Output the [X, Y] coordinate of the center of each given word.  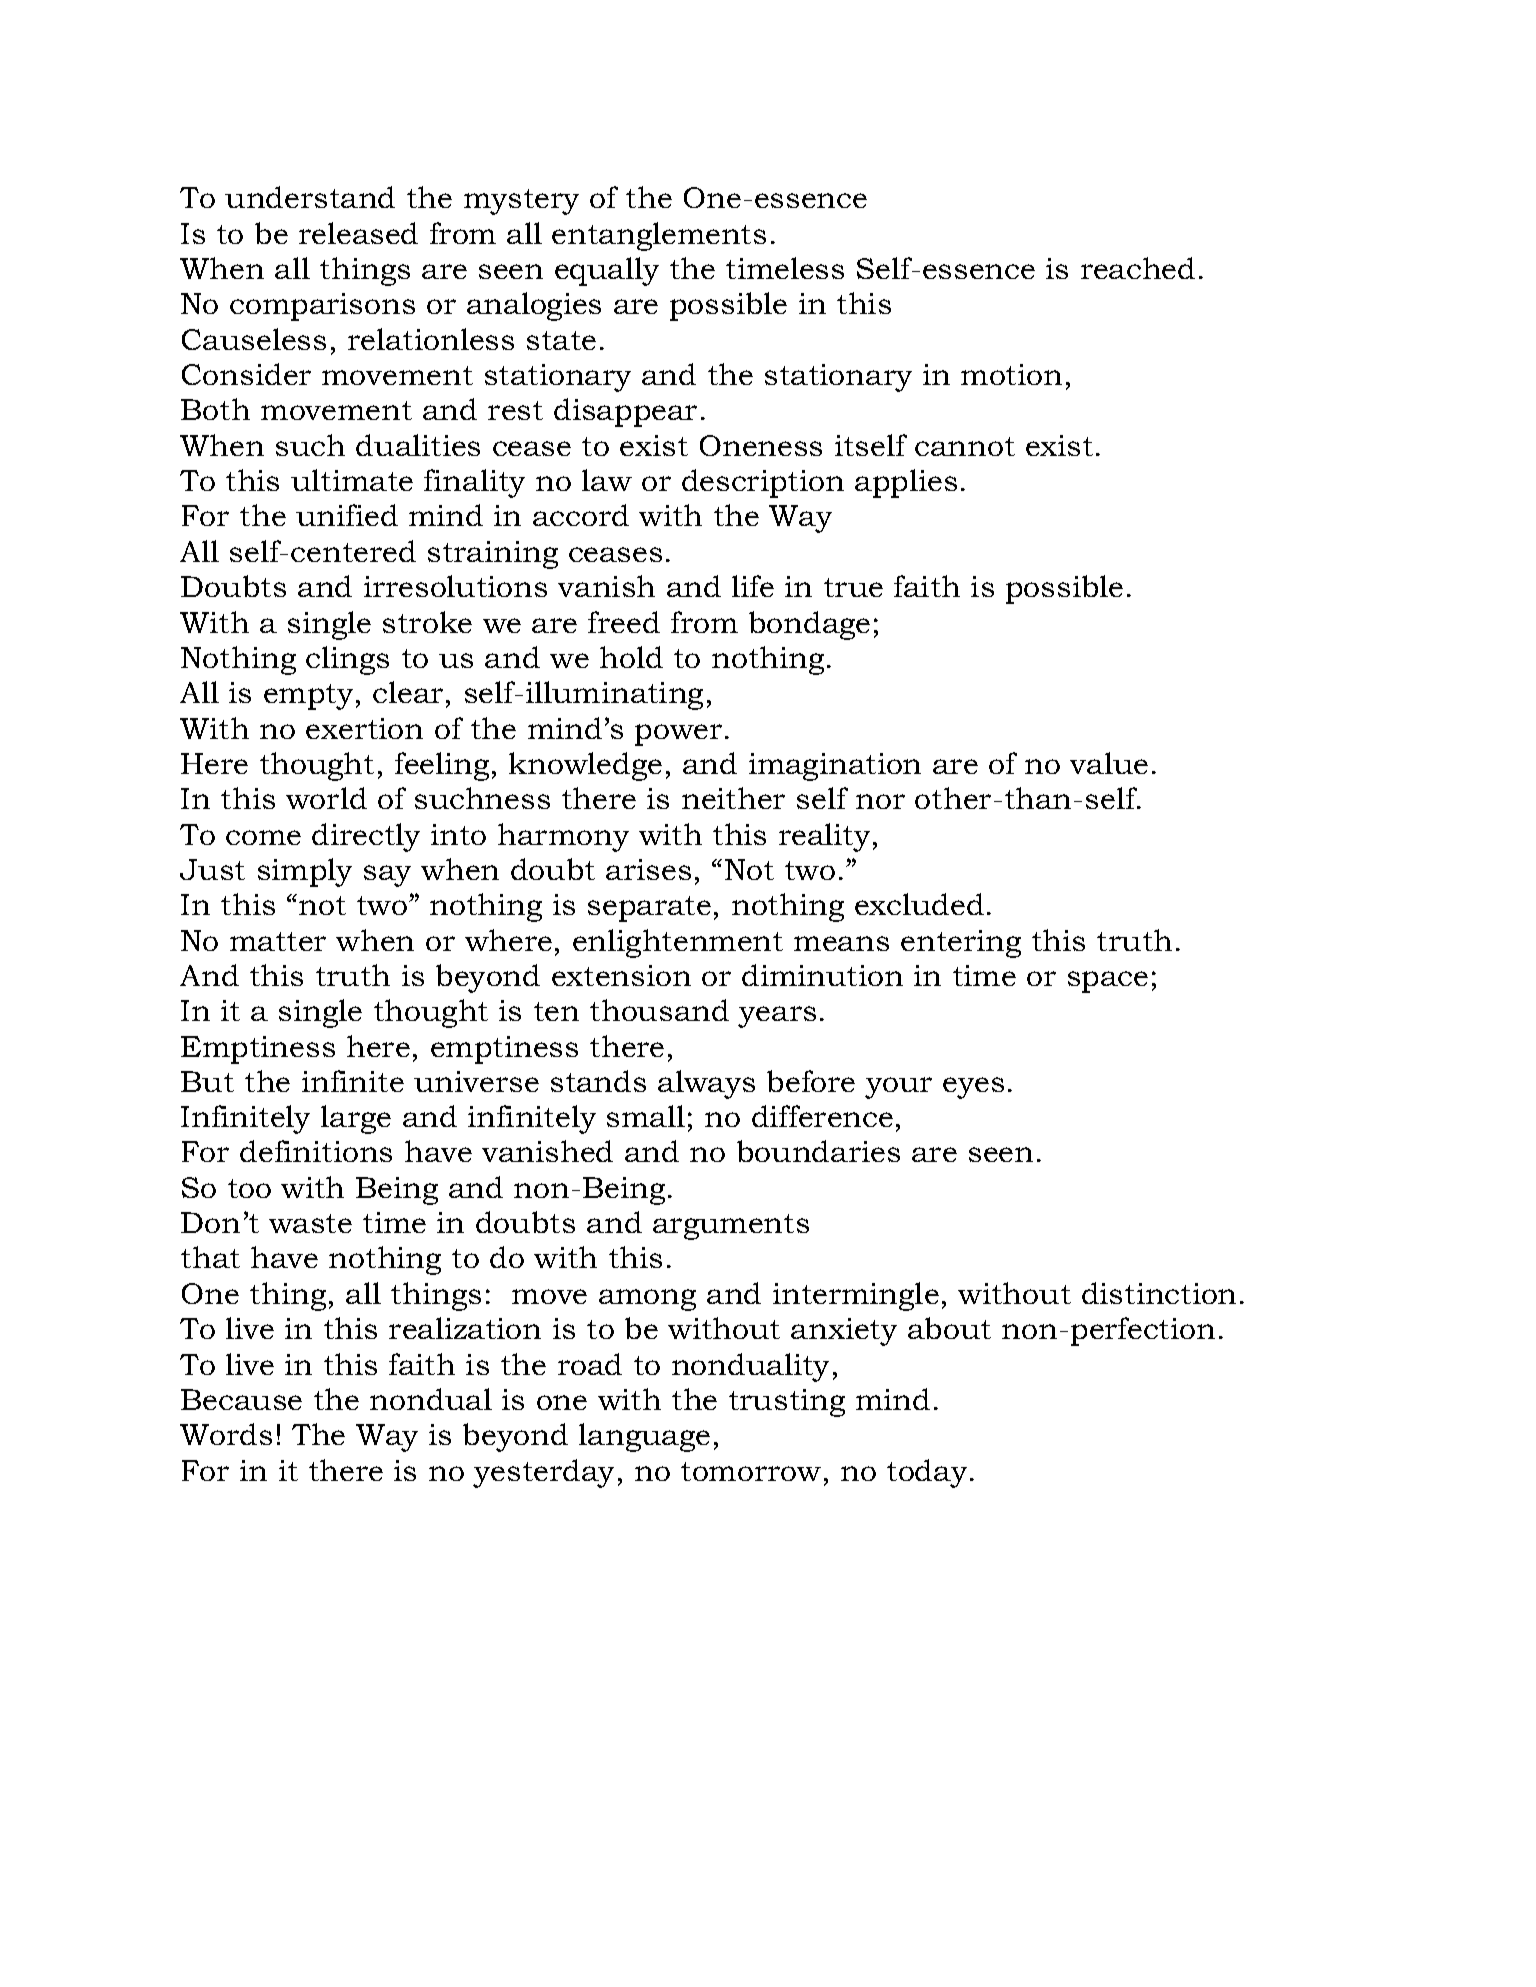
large [356, 1119]
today [927, 1473]
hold [631, 657]
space [1108, 982]
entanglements [659, 236]
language [644, 1437]
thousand [659, 1010]
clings [347, 660]
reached [1138, 268]
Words [226, 1434]
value [1109, 763]
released [358, 233]
